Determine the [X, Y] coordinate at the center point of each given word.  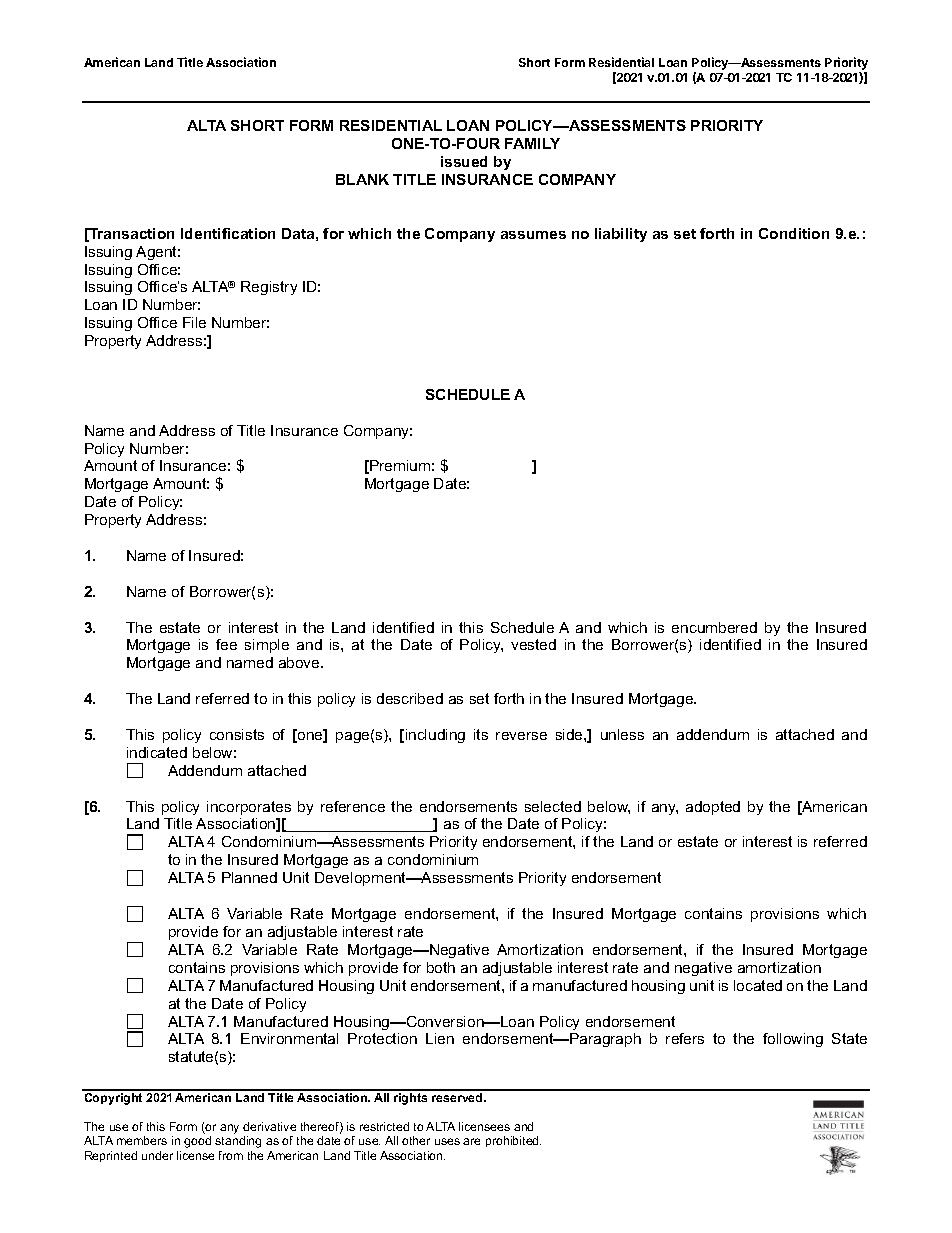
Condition [794, 233]
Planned [249, 877]
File [194, 322]
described [410, 698]
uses [447, 1141]
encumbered [714, 627]
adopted [713, 808]
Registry [269, 288]
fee [226, 644]
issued [464, 161]
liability [621, 235]
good [197, 1142]
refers [685, 1038]
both [441, 967]
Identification [228, 233]
